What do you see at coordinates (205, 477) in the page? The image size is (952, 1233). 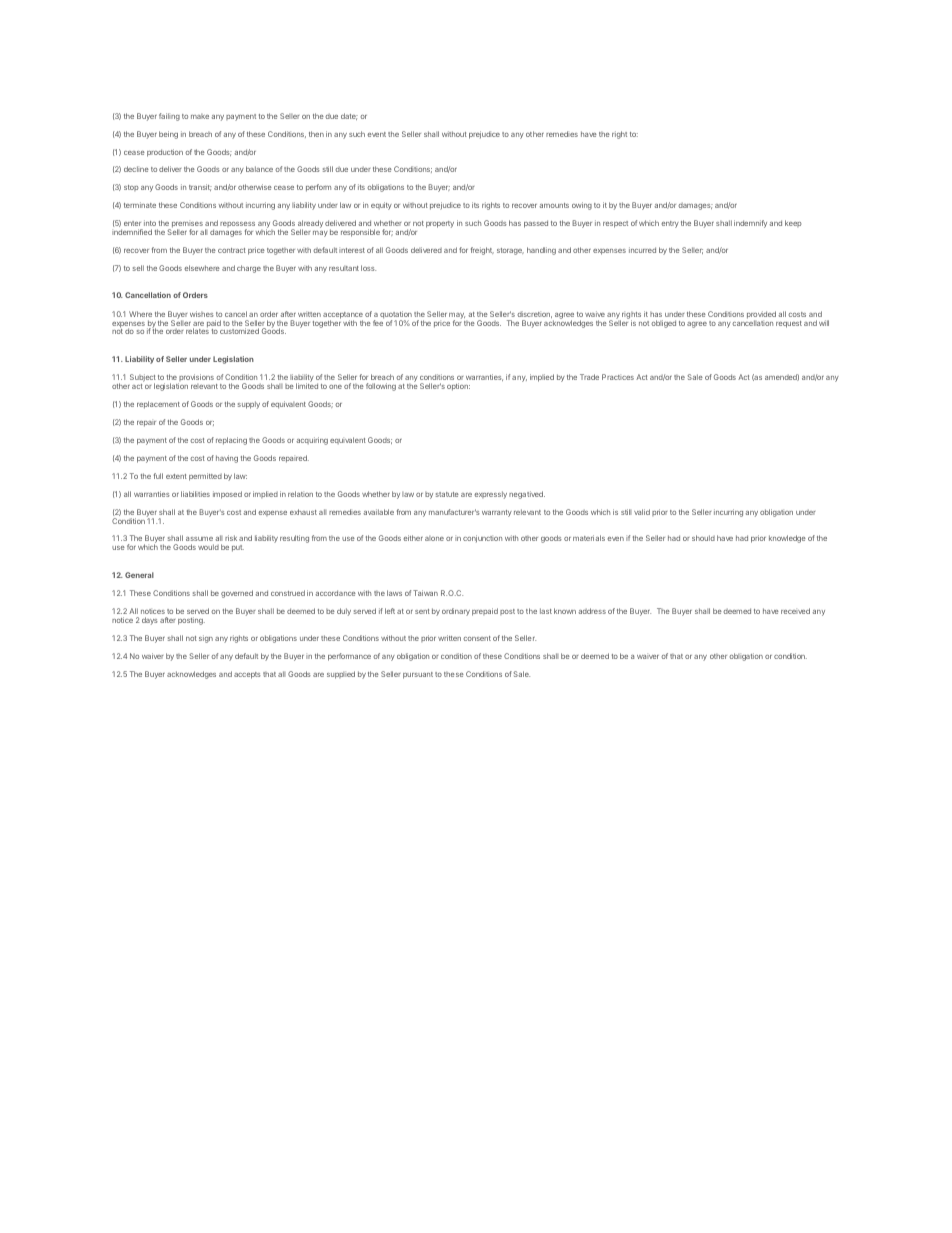 I see `permitted` at bounding box center [205, 477].
